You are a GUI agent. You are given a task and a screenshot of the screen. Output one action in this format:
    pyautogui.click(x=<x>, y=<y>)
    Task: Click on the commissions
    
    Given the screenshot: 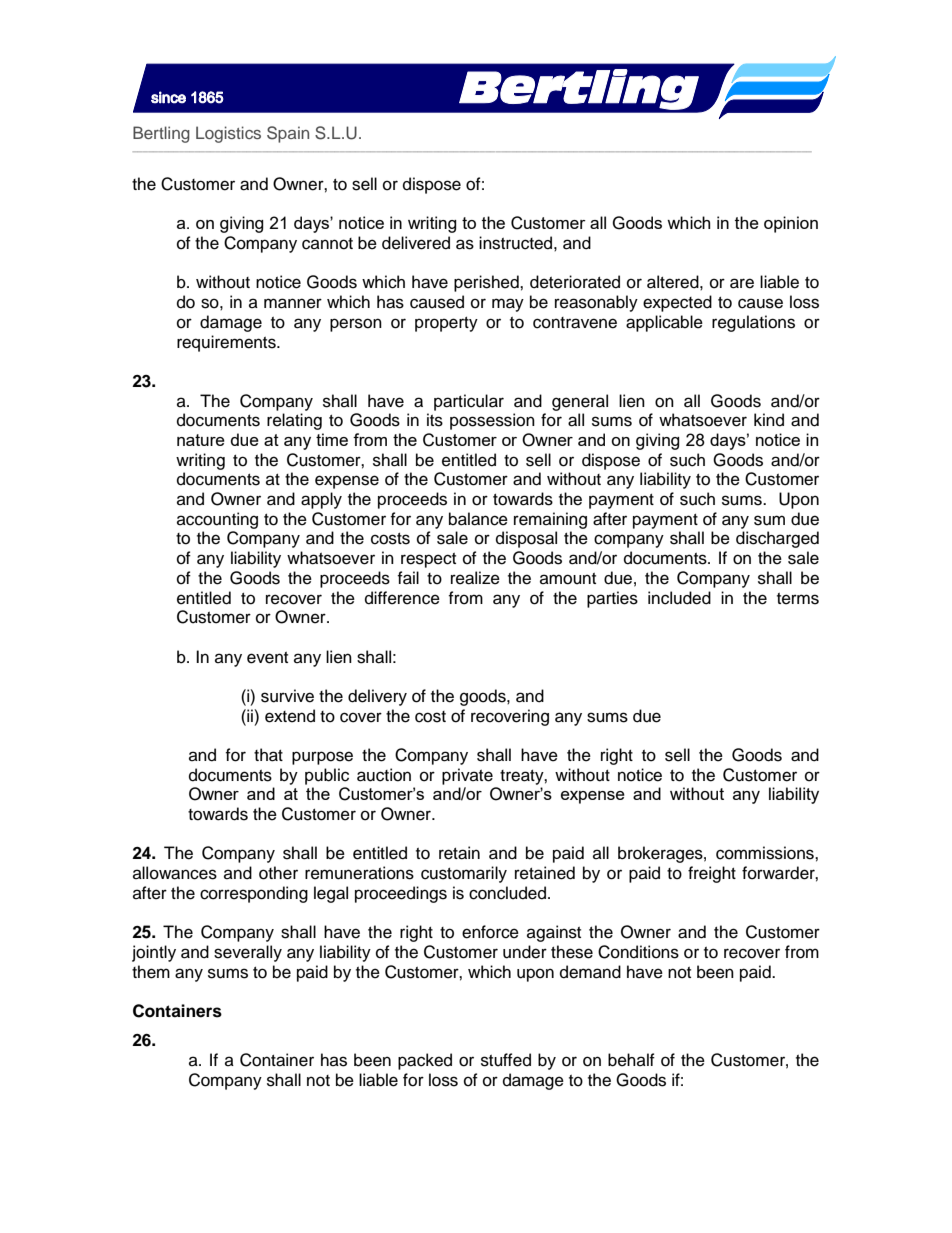 What is the action you would take?
    pyautogui.click(x=766, y=853)
